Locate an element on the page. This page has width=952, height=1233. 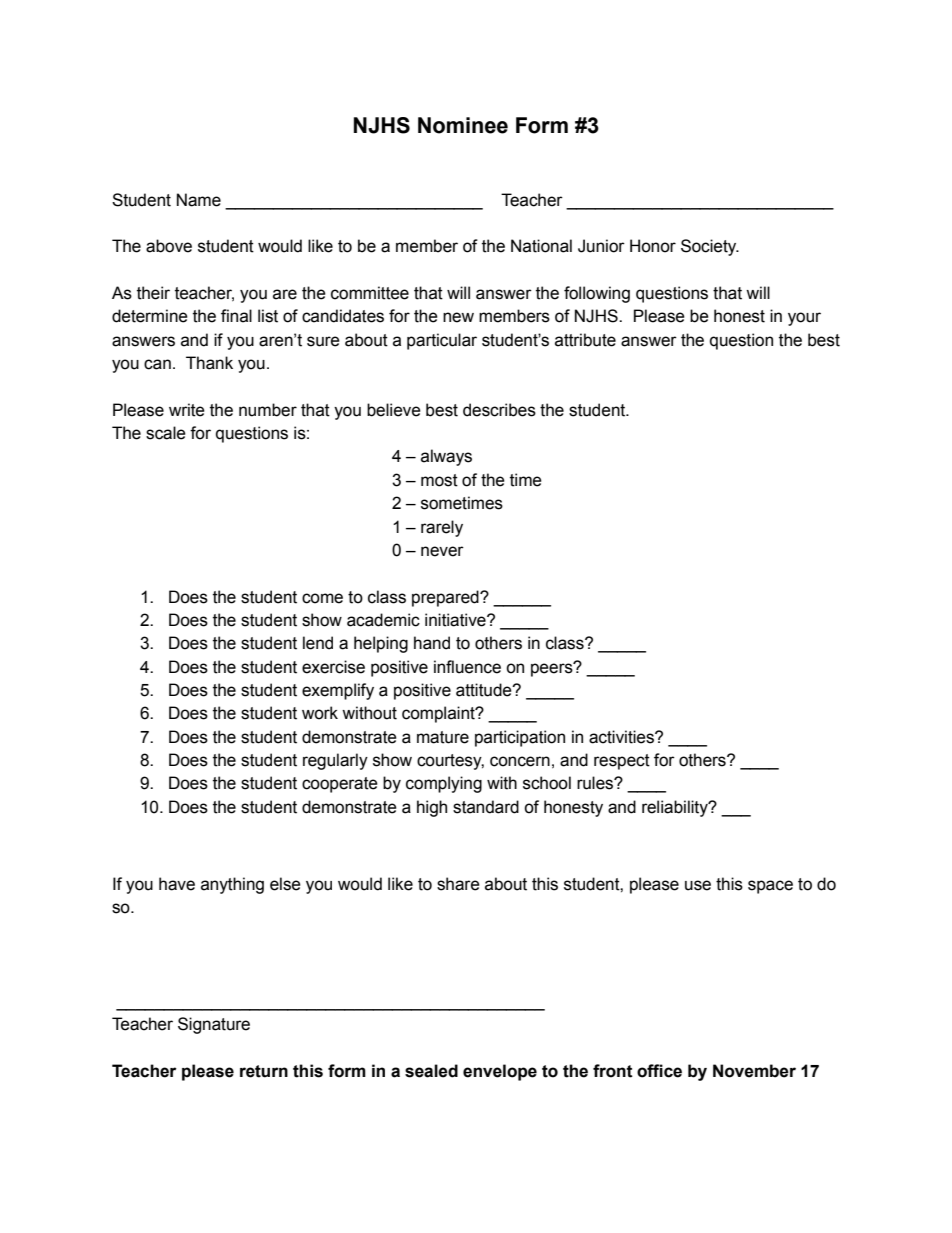
scale is located at coordinates (166, 433).
